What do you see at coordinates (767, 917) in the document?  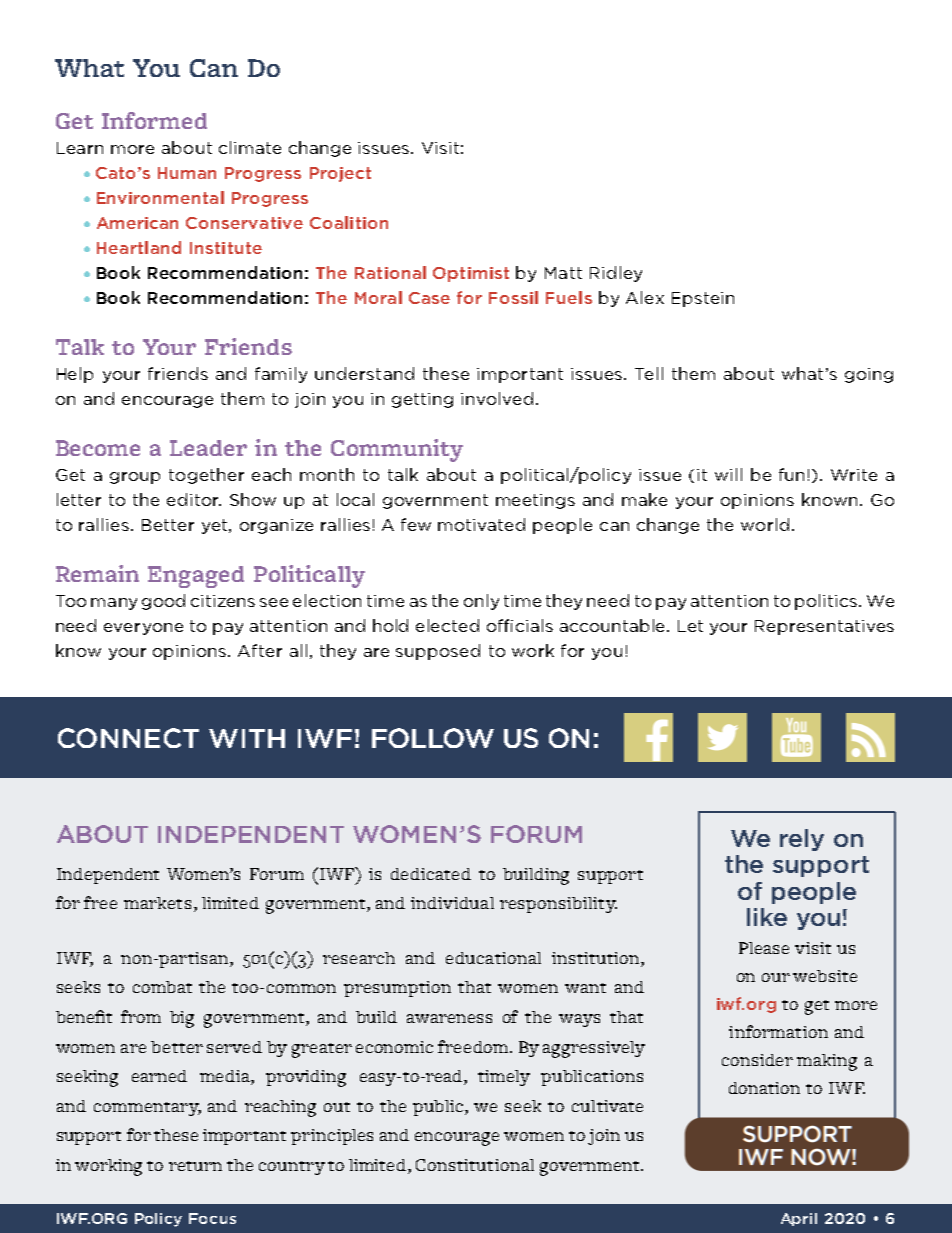 I see `like` at bounding box center [767, 917].
